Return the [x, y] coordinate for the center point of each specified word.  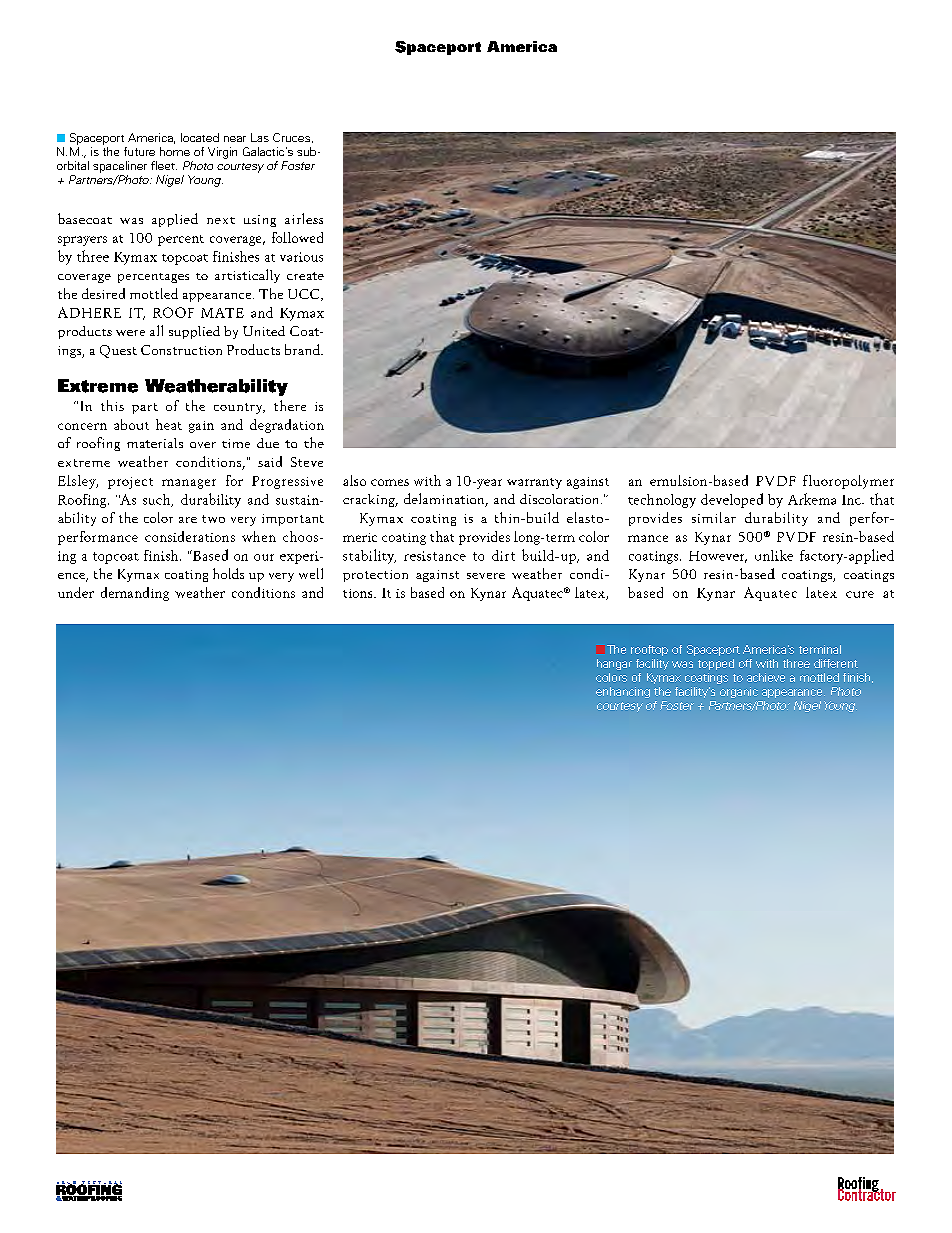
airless [304, 218]
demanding [135, 594]
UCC [305, 295]
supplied [194, 332]
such [158, 500]
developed [732, 500]
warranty [534, 483]
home [175, 151]
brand [303, 349]
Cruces [293, 138]
